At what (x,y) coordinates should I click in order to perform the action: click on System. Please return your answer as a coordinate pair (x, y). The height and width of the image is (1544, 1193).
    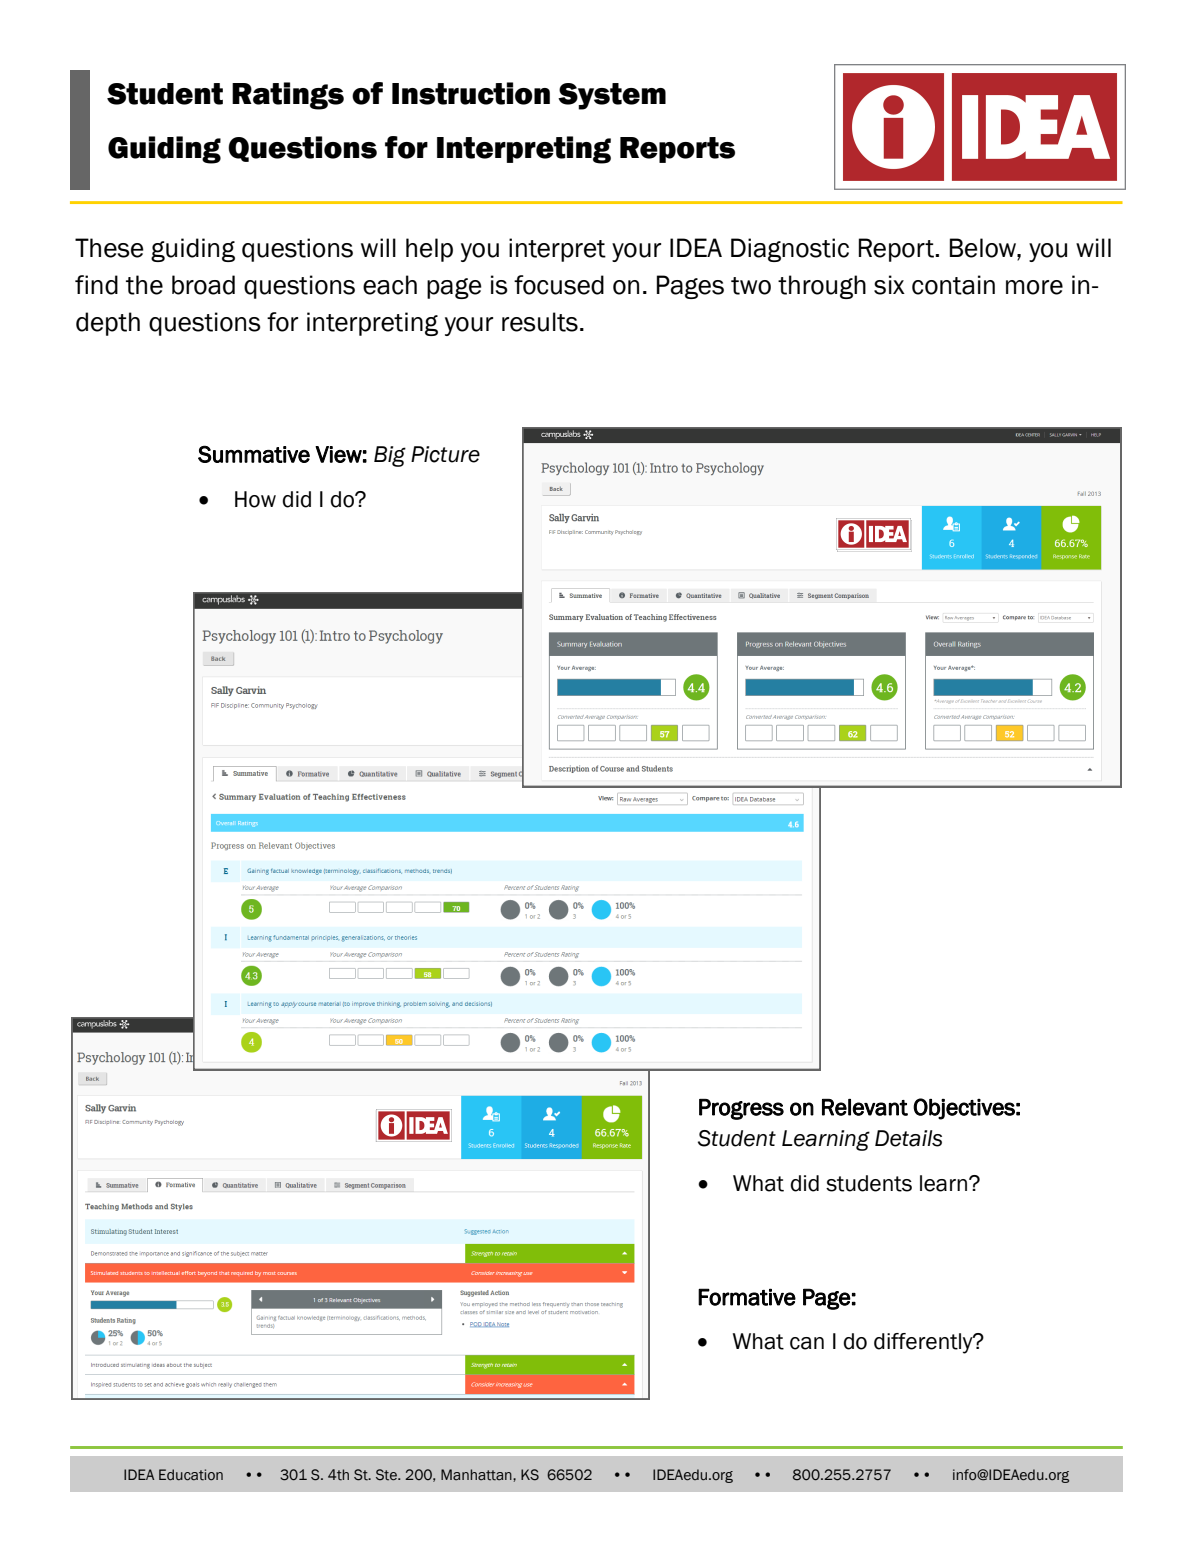
    Looking at the image, I should click on (612, 96).
